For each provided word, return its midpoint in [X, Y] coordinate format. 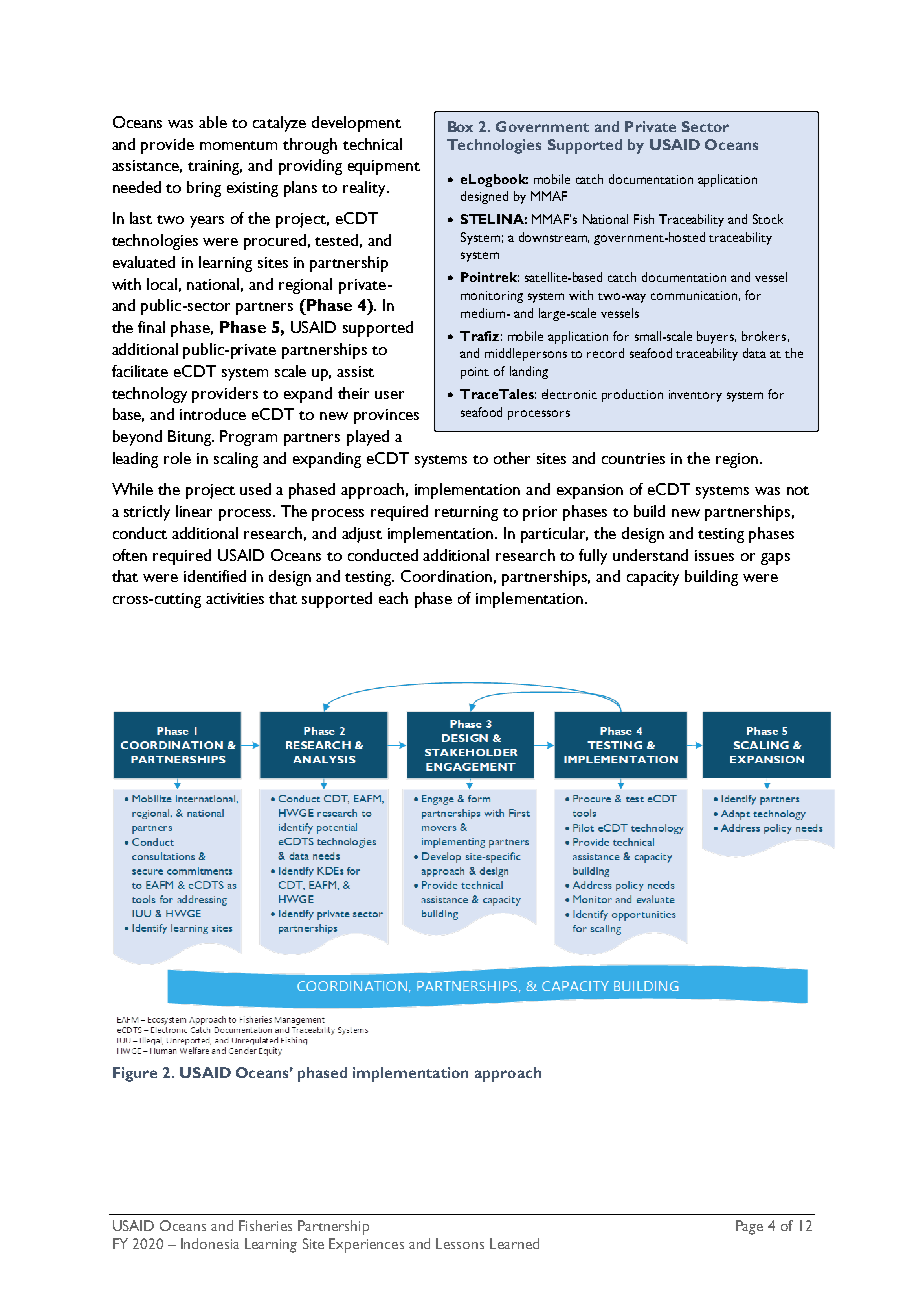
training [215, 167]
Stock [768, 219]
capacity [653, 578]
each [393, 598]
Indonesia [210, 1243]
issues [714, 555]
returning [466, 513]
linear [194, 511]
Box [460, 126]
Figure [135, 1074]
